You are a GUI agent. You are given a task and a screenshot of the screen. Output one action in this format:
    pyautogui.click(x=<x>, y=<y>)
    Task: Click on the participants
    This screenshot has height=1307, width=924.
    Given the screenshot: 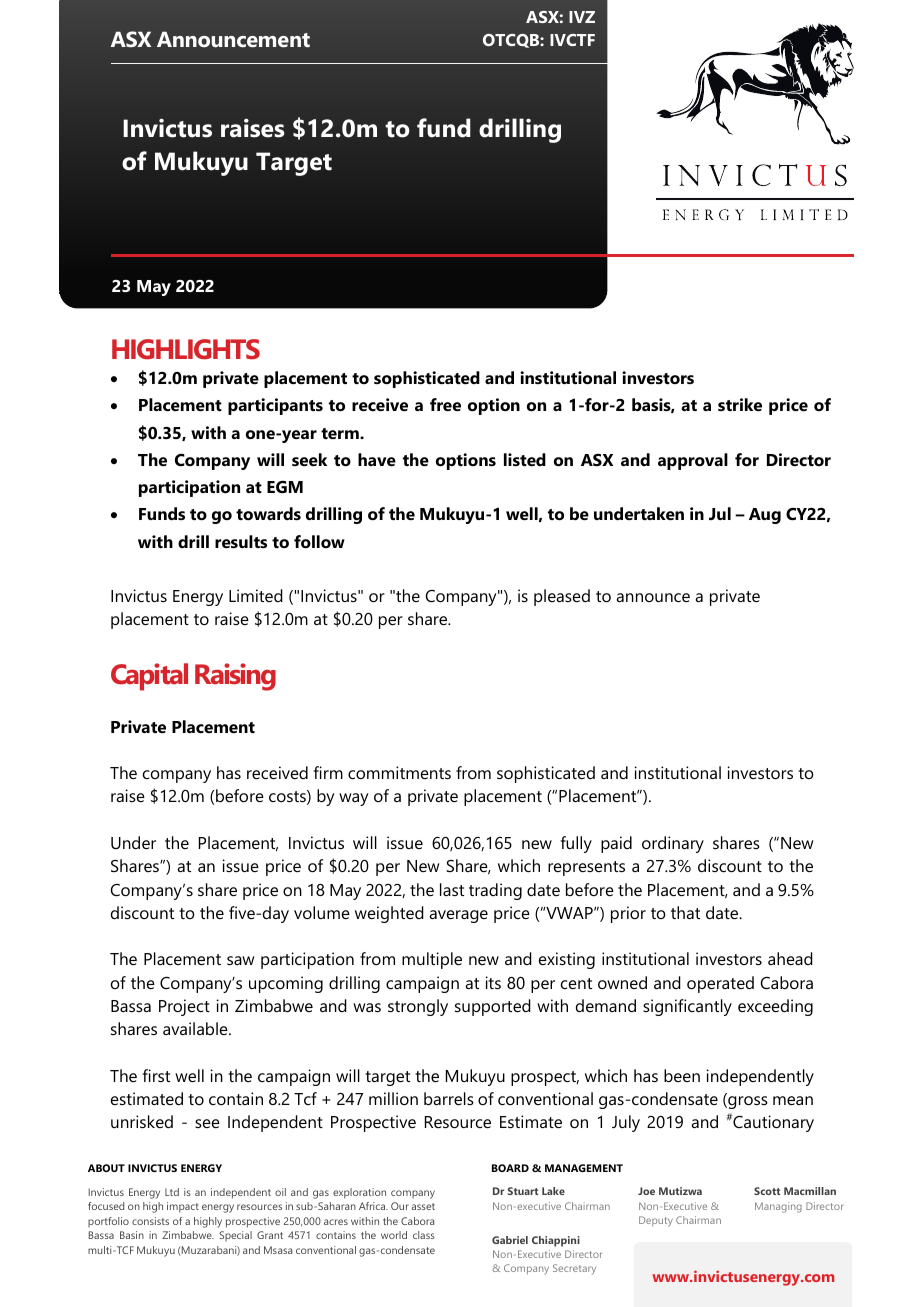 What is the action you would take?
    pyautogui.click(x=275, y=406)
